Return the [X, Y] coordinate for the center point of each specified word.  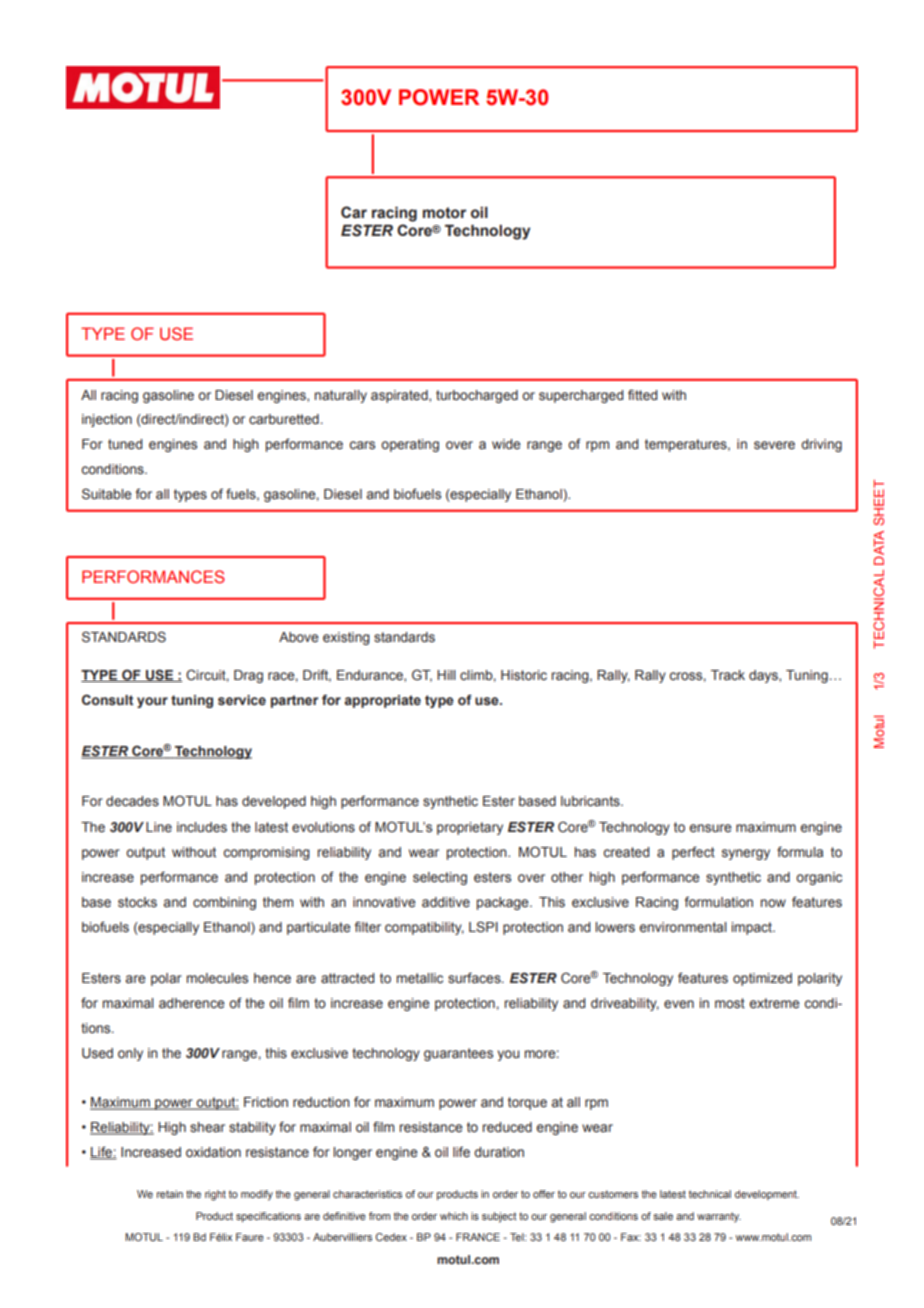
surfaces [475, 978]
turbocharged [477, 396]
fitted [642, 395]
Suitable [107, 493]
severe [774, 445]
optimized [762, 979]
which [454, 1216]
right [215, 1195]
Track [728, 675]
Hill [446, 675]
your [152, 702]
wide [506, 444]
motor [444, 213]
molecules [217, 978]
